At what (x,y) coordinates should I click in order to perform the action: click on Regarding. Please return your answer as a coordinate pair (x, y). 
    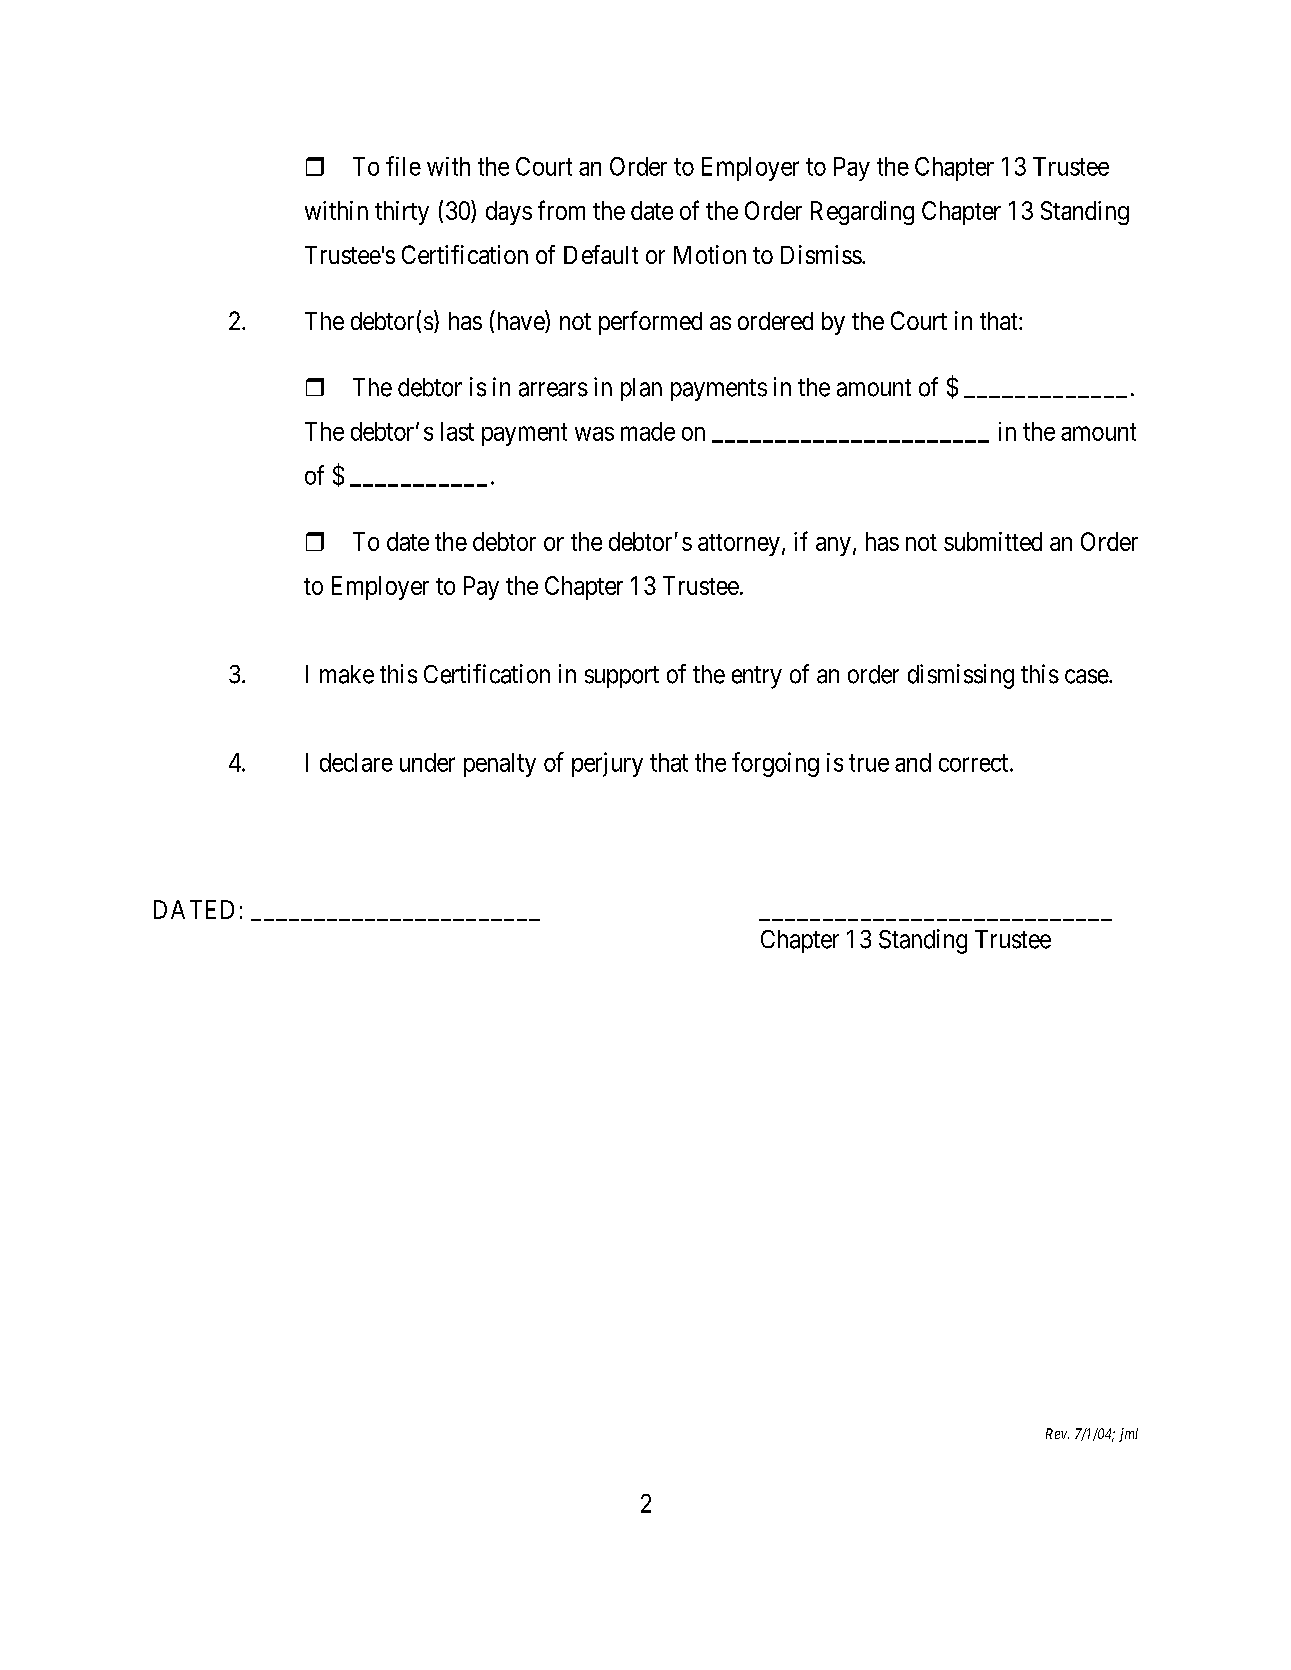
    Looking at the image, I should click on (862, 213).
